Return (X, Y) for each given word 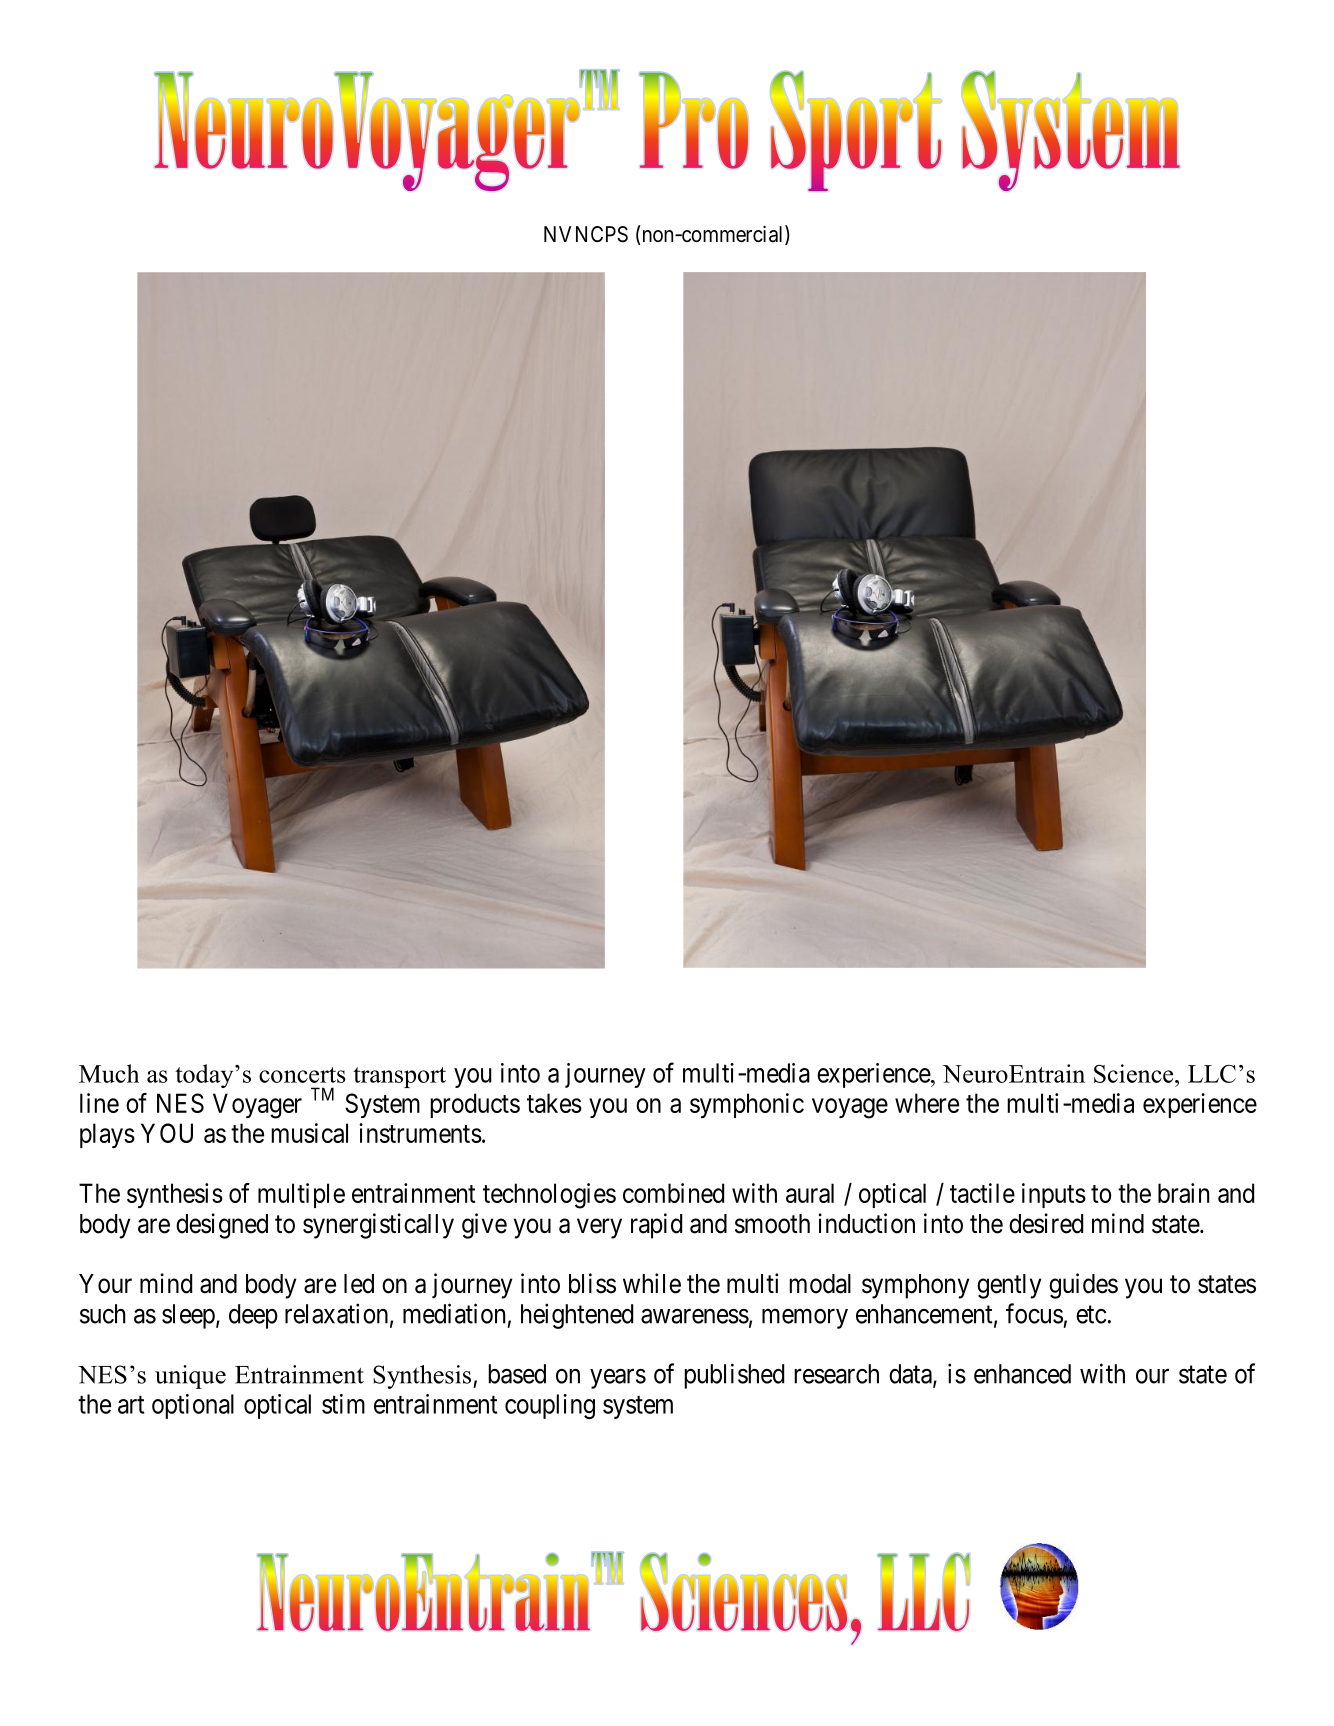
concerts (302, 1075)
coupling (550, 1406)
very (599, 1228)
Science (1135, 1073)
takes (554, 1103)
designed (222, 1226)
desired (1046, 1223)
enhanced (1022, 1374)
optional (193, 1406)
